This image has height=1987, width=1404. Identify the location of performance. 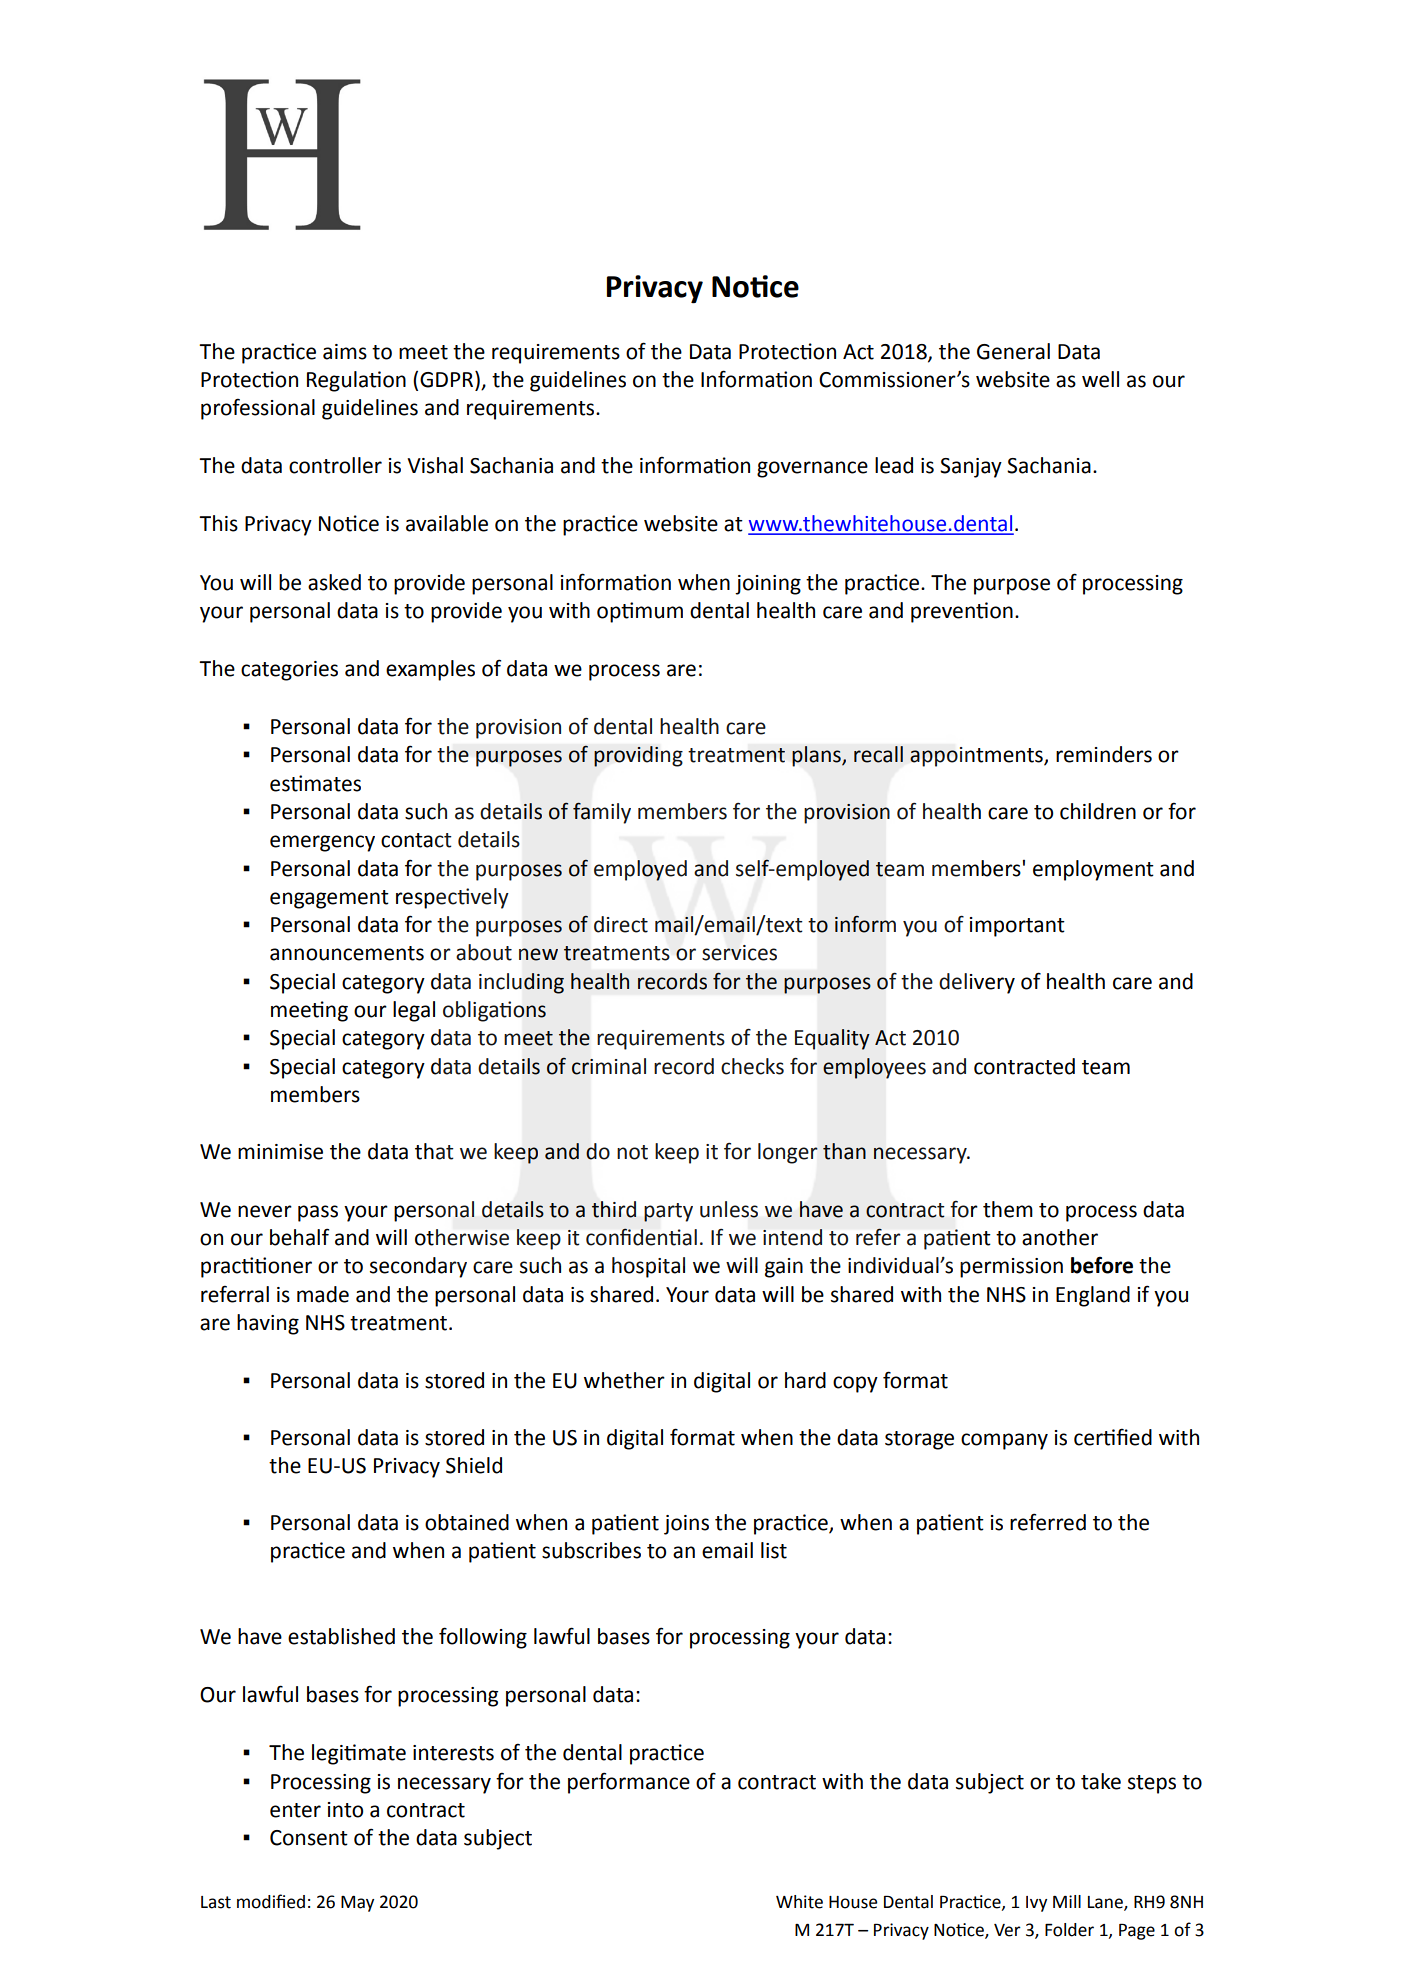
(629, 1783).
